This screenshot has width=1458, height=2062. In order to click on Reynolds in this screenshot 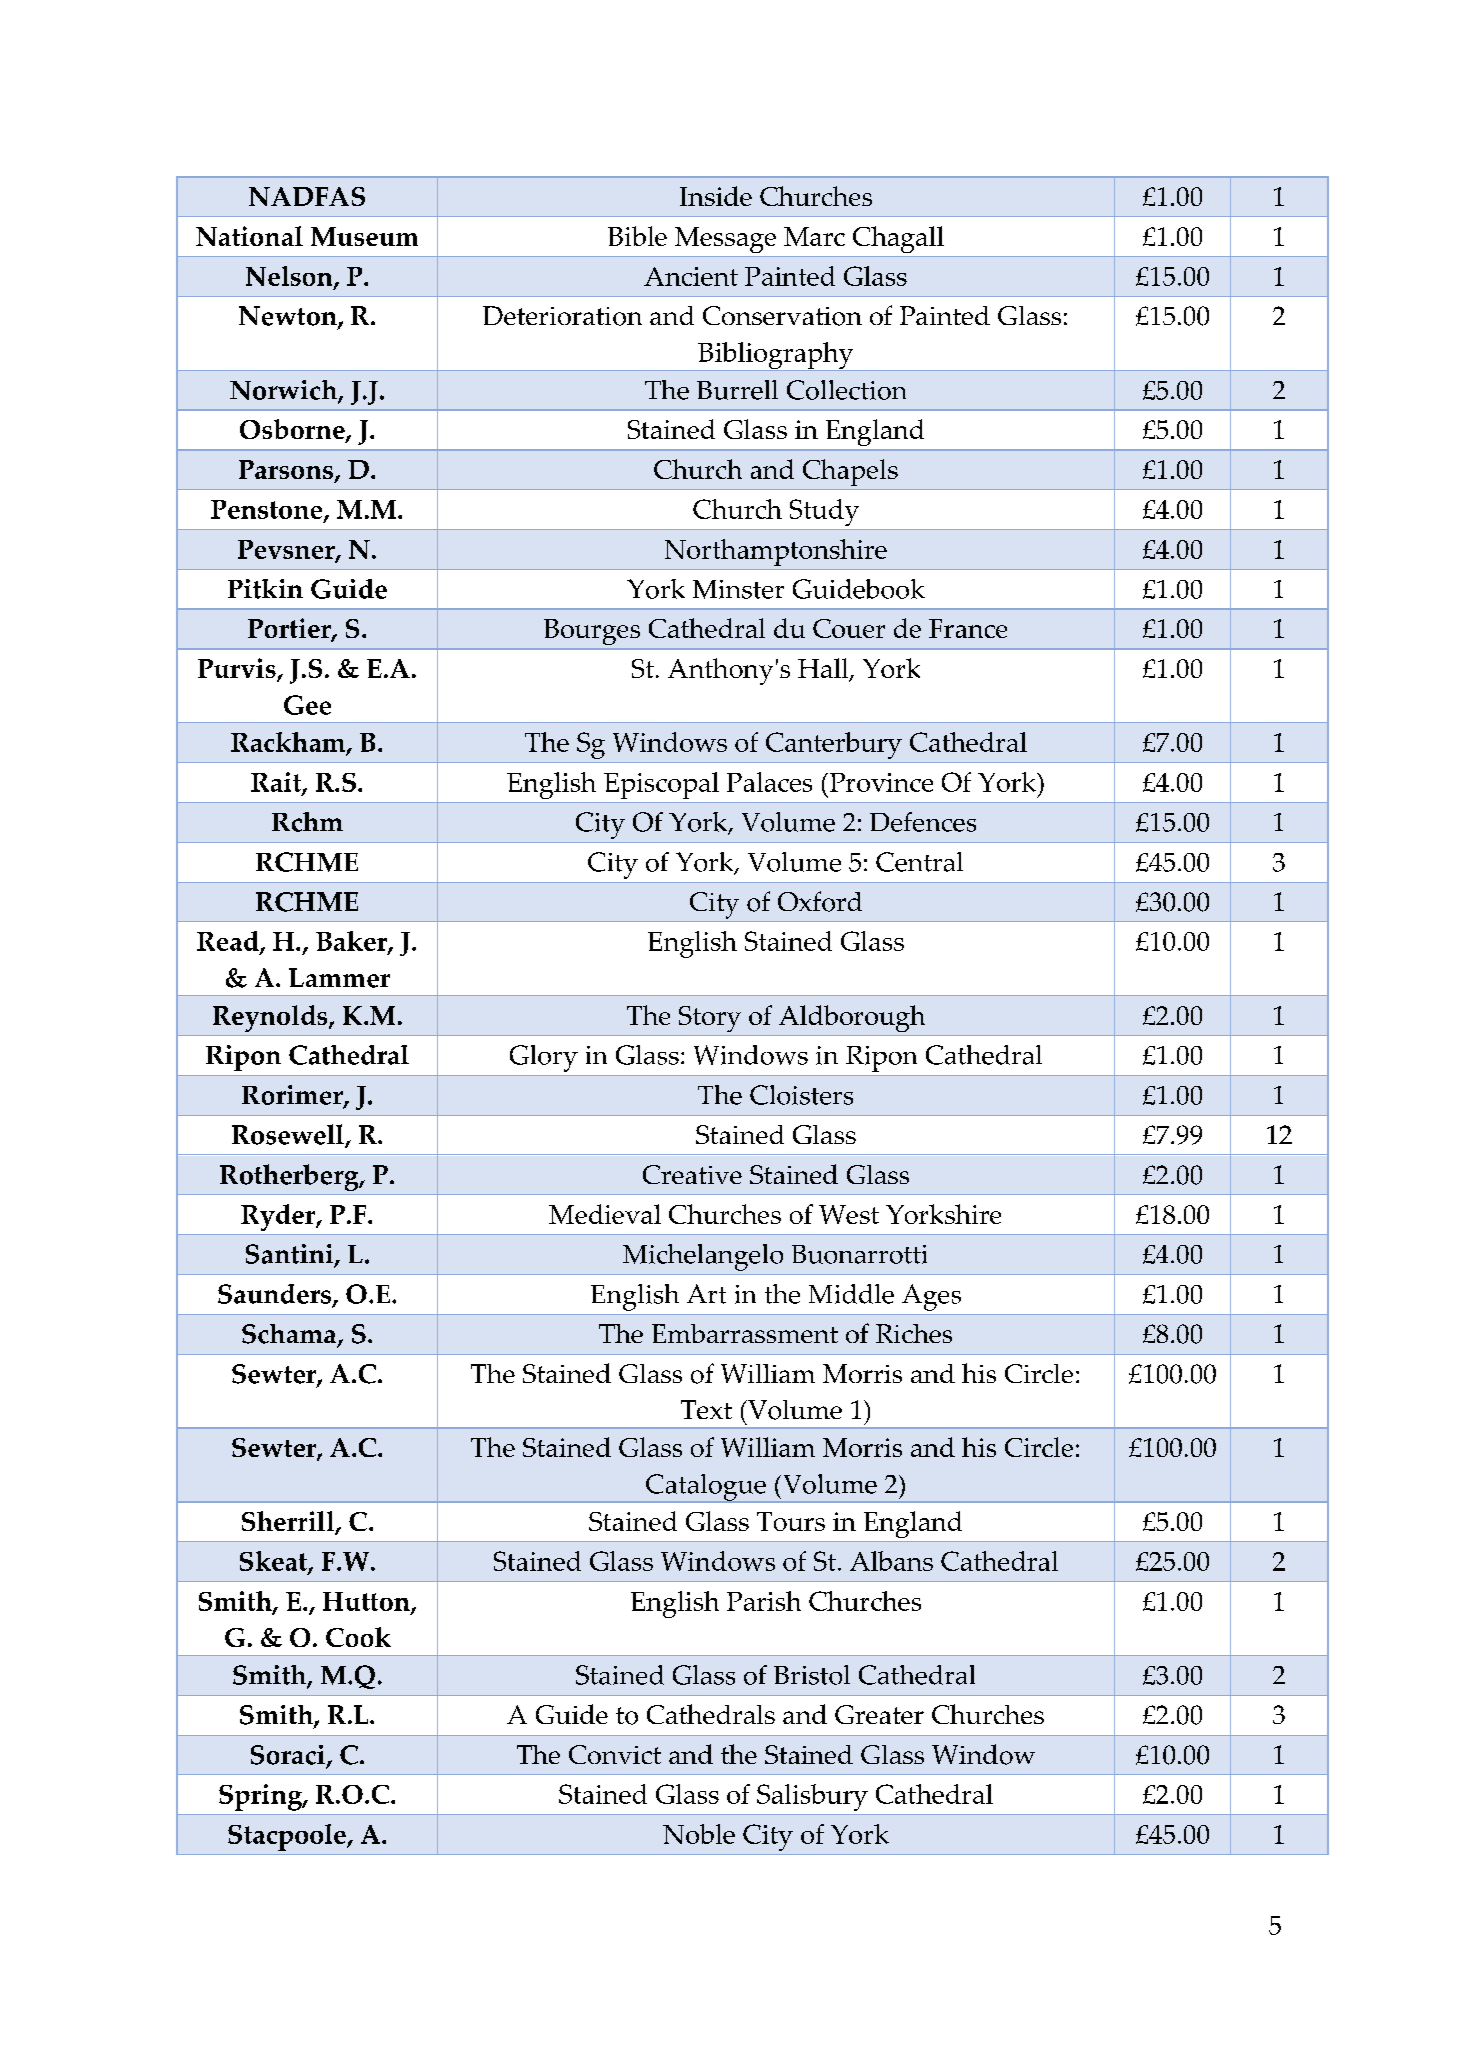, I will do `click(271, 1018)`.
